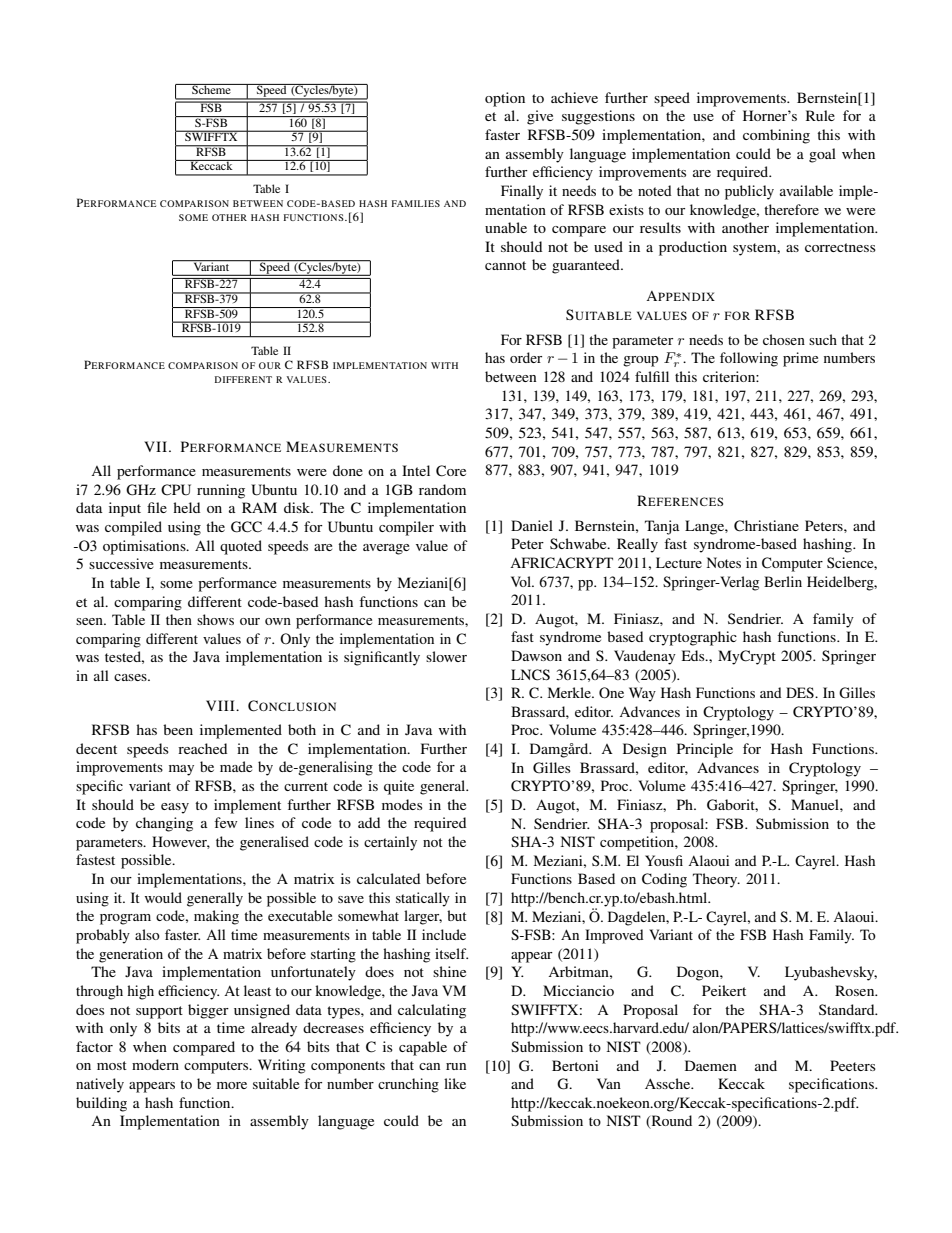 This screenshot has width=952, height=1233. What do you see at coordinates (155, 1064) in the screenshot?
I see `modern` at bounding box center [155, 1064].
